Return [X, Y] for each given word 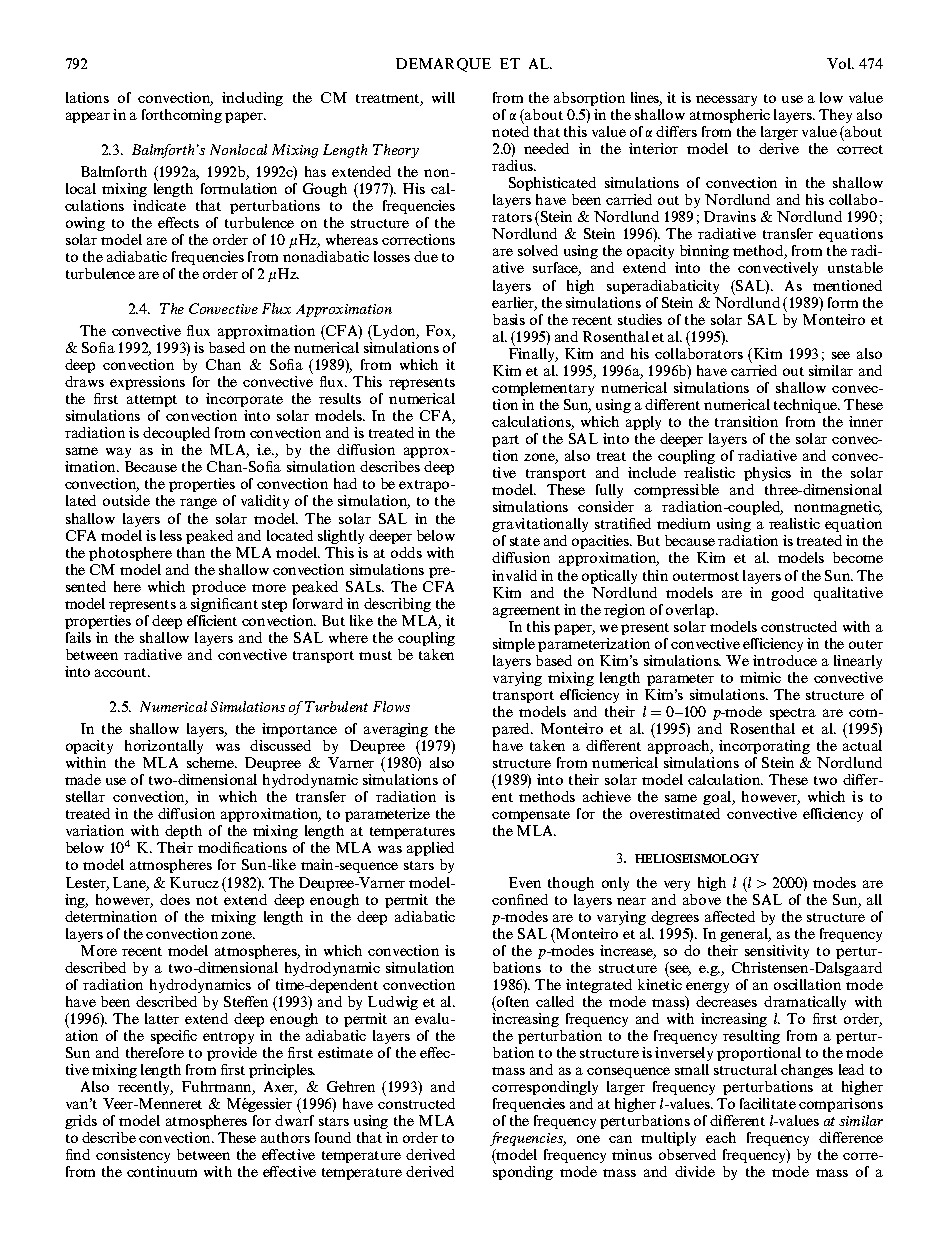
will [443, 97]
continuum [162, 1171]
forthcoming [182, 116]
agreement [526, 612]
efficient [212, 620]
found [333, 1137]
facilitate [768, 1103]
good [787, 594]
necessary [726, 100]
